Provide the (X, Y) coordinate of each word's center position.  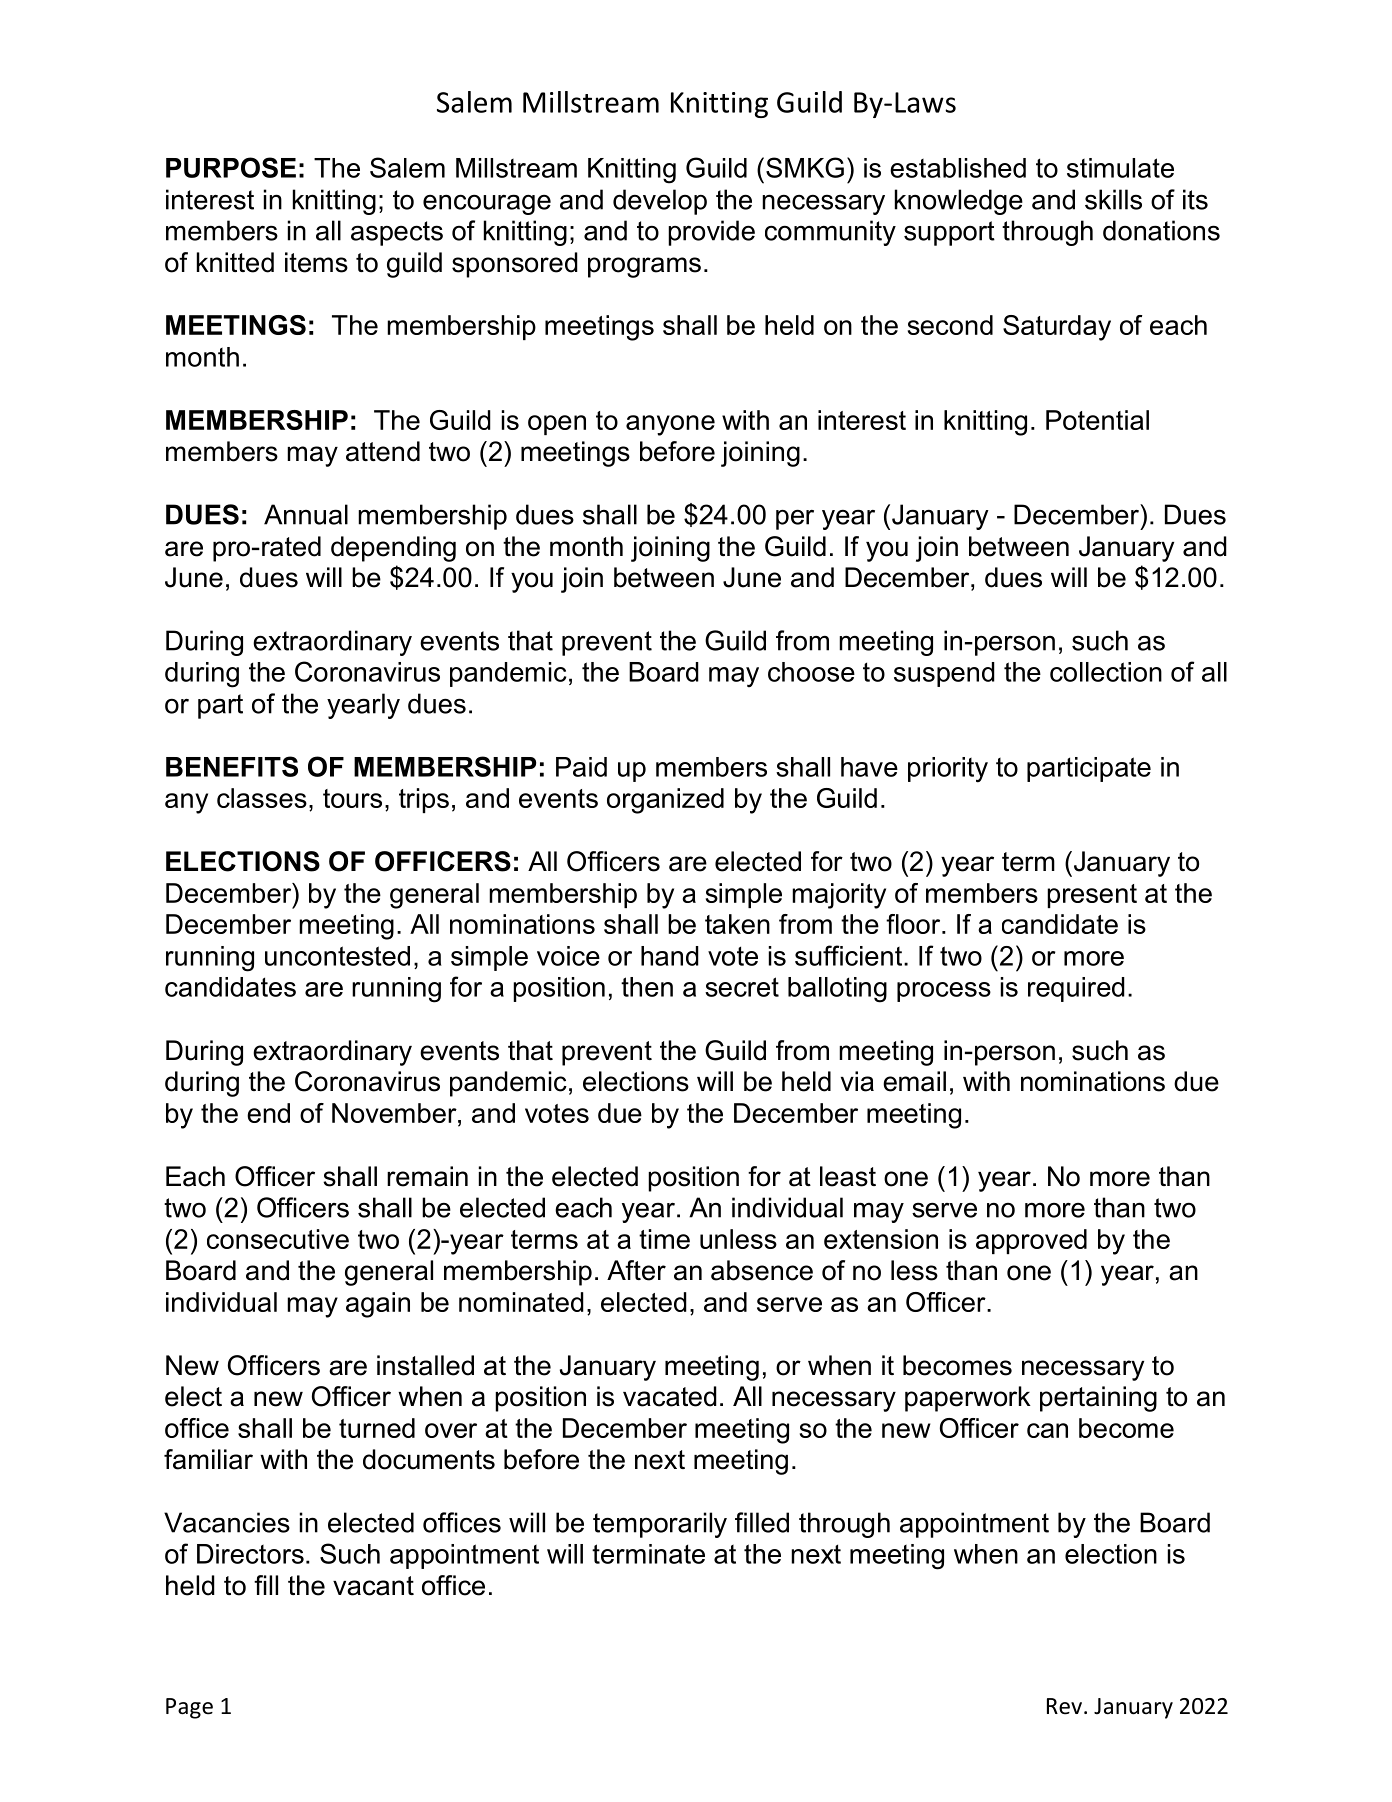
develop (660, 202)
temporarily (660, 1525)
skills (1113, 199)
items (316, 262)
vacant (373, 1586)
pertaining (1098, 1399)
